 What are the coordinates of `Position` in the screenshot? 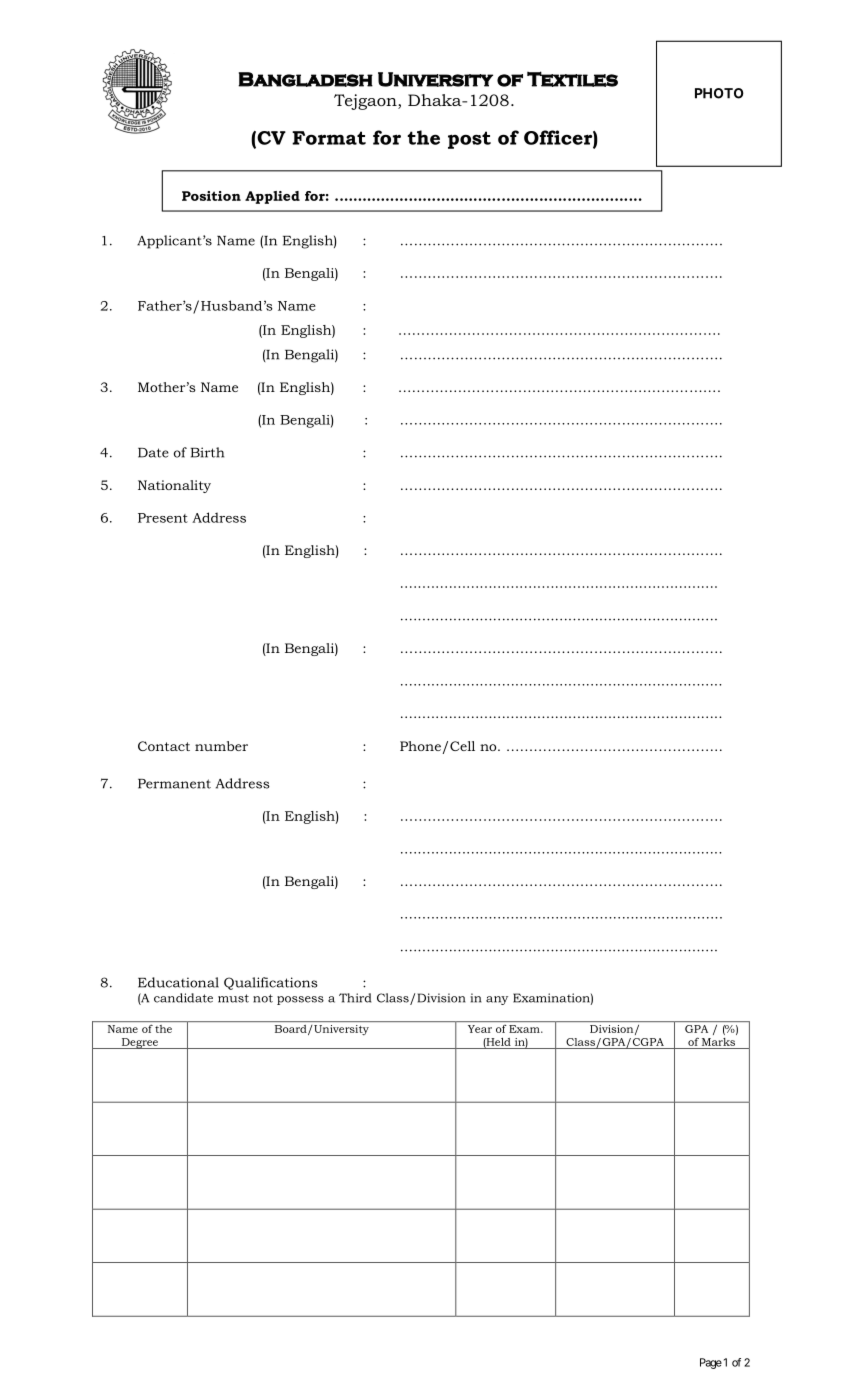 It's located at (211, 196).
